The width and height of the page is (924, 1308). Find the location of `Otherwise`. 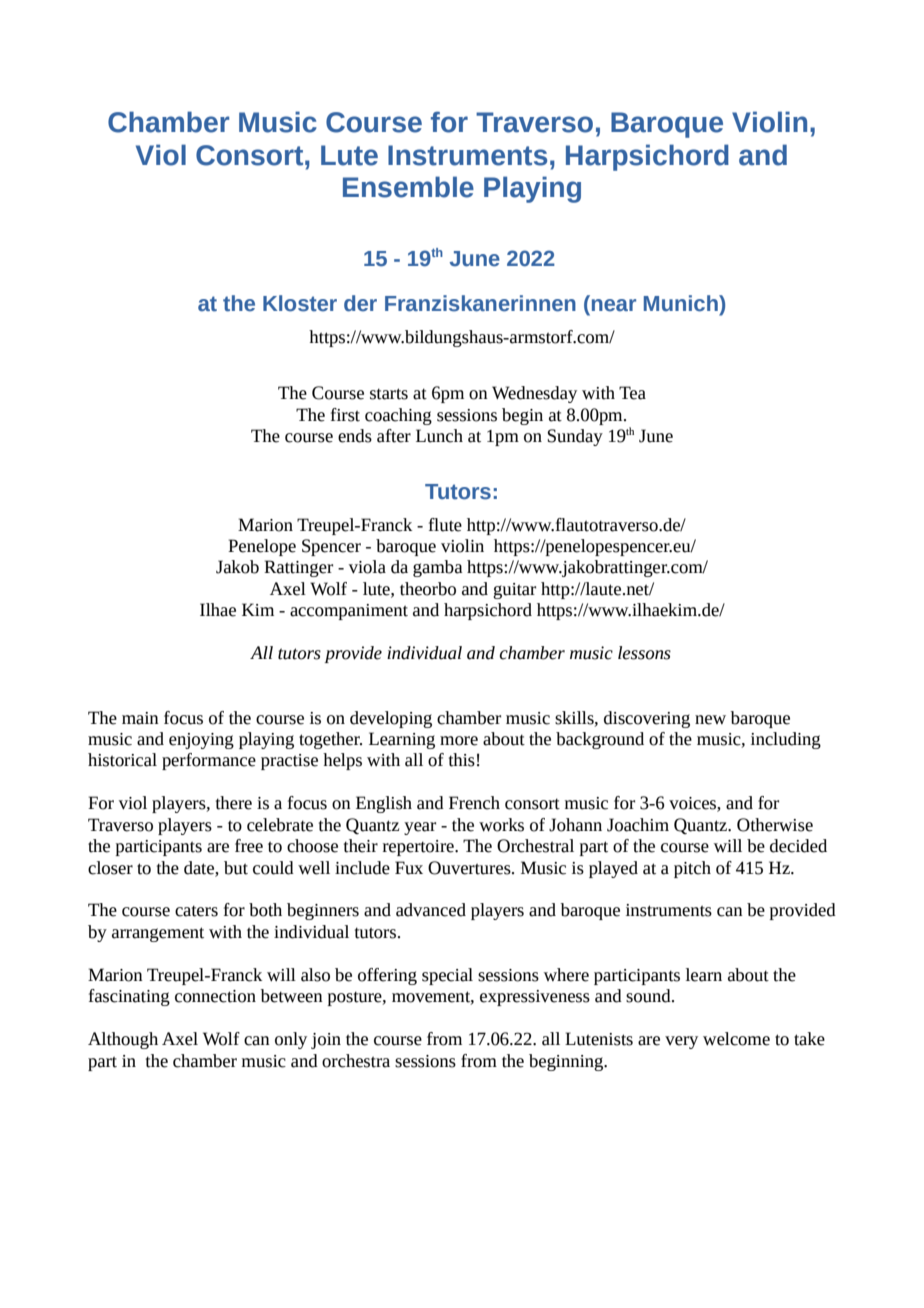

Otherwise is located at coordinates (775, 825).
